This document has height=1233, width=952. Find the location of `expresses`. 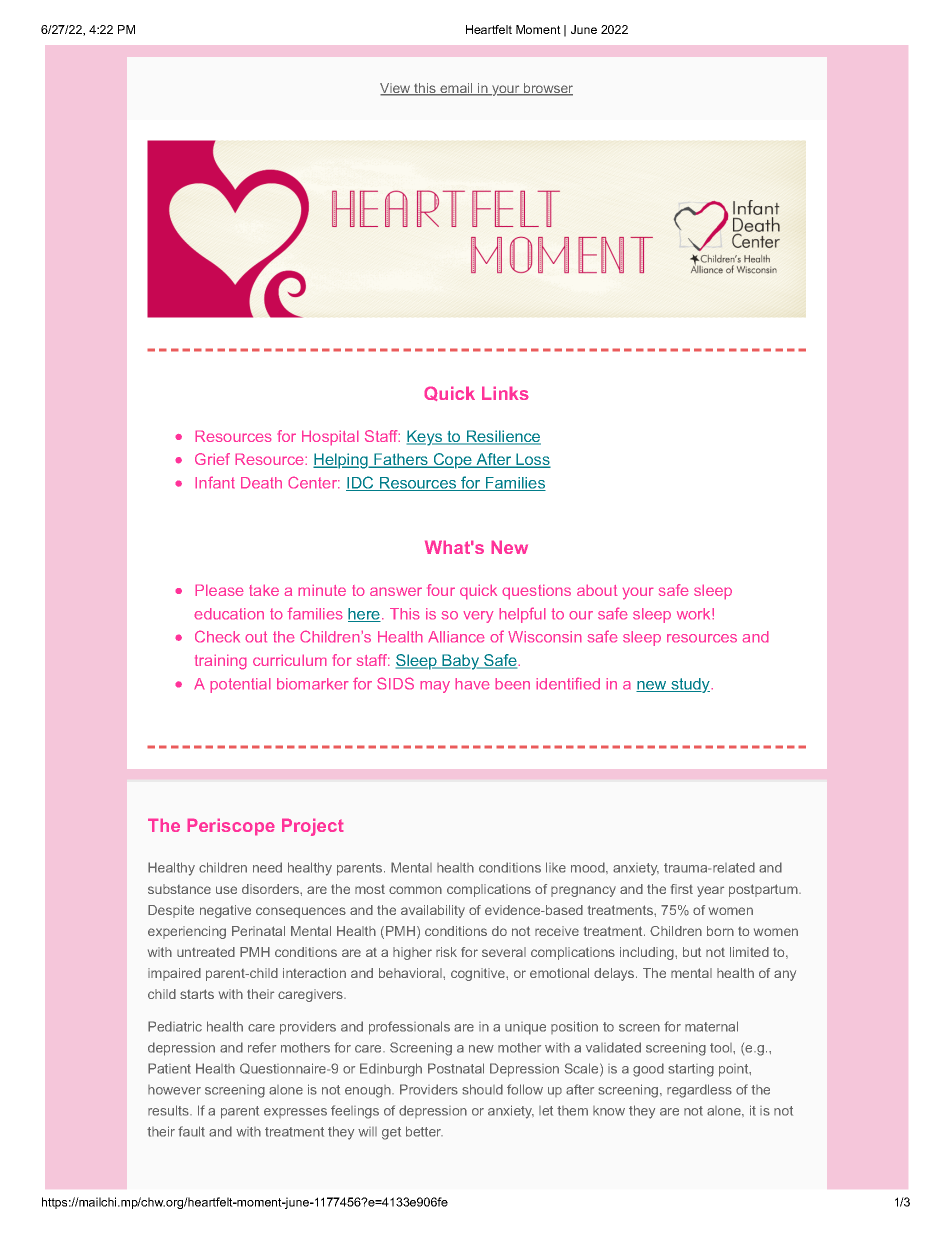

expresses is located at coordinates (295, 1113).
